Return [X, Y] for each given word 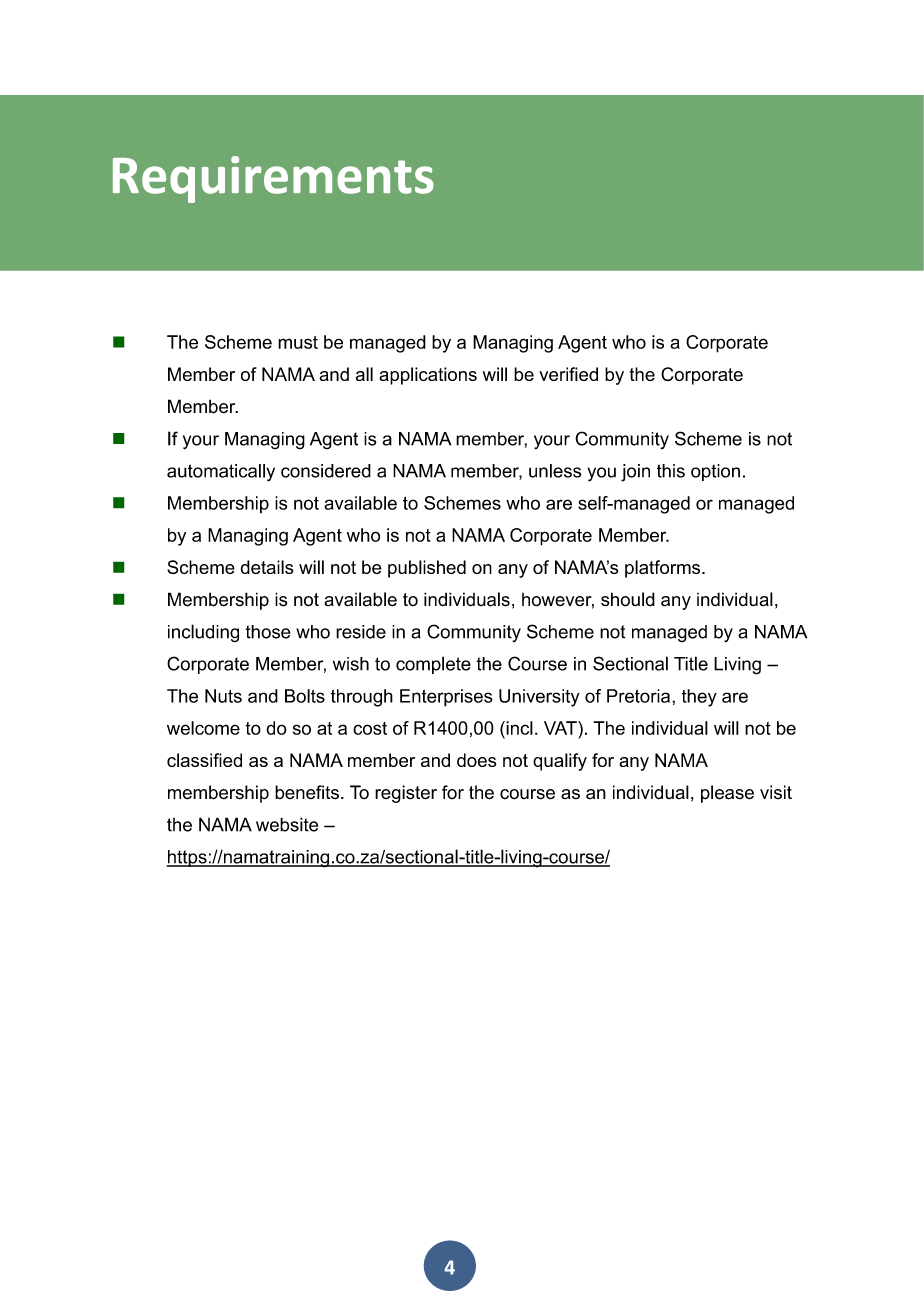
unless [555, 471]
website [287, 824]
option [715, 472]
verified [568, 374]
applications [428, 376]
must [298, 342]
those [268, 632]
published [427, 569]
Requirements [273, 179]
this [671, 471]
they [699, 698]
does [476, 760]
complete [433, 665]
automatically [221, 473]
